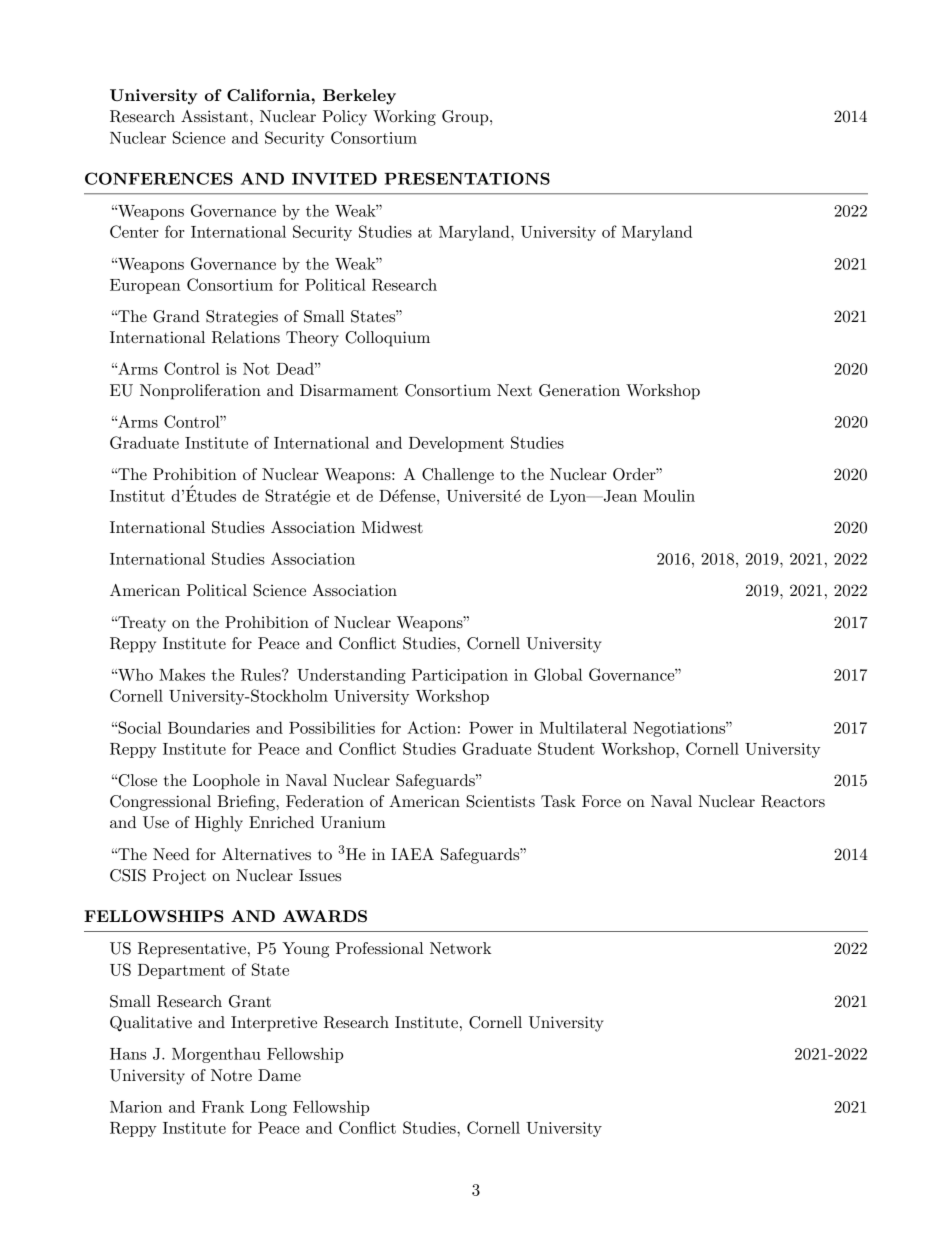 This screenshot has width=952, height=1233. I want to click on Participation, so click(460, 676).
